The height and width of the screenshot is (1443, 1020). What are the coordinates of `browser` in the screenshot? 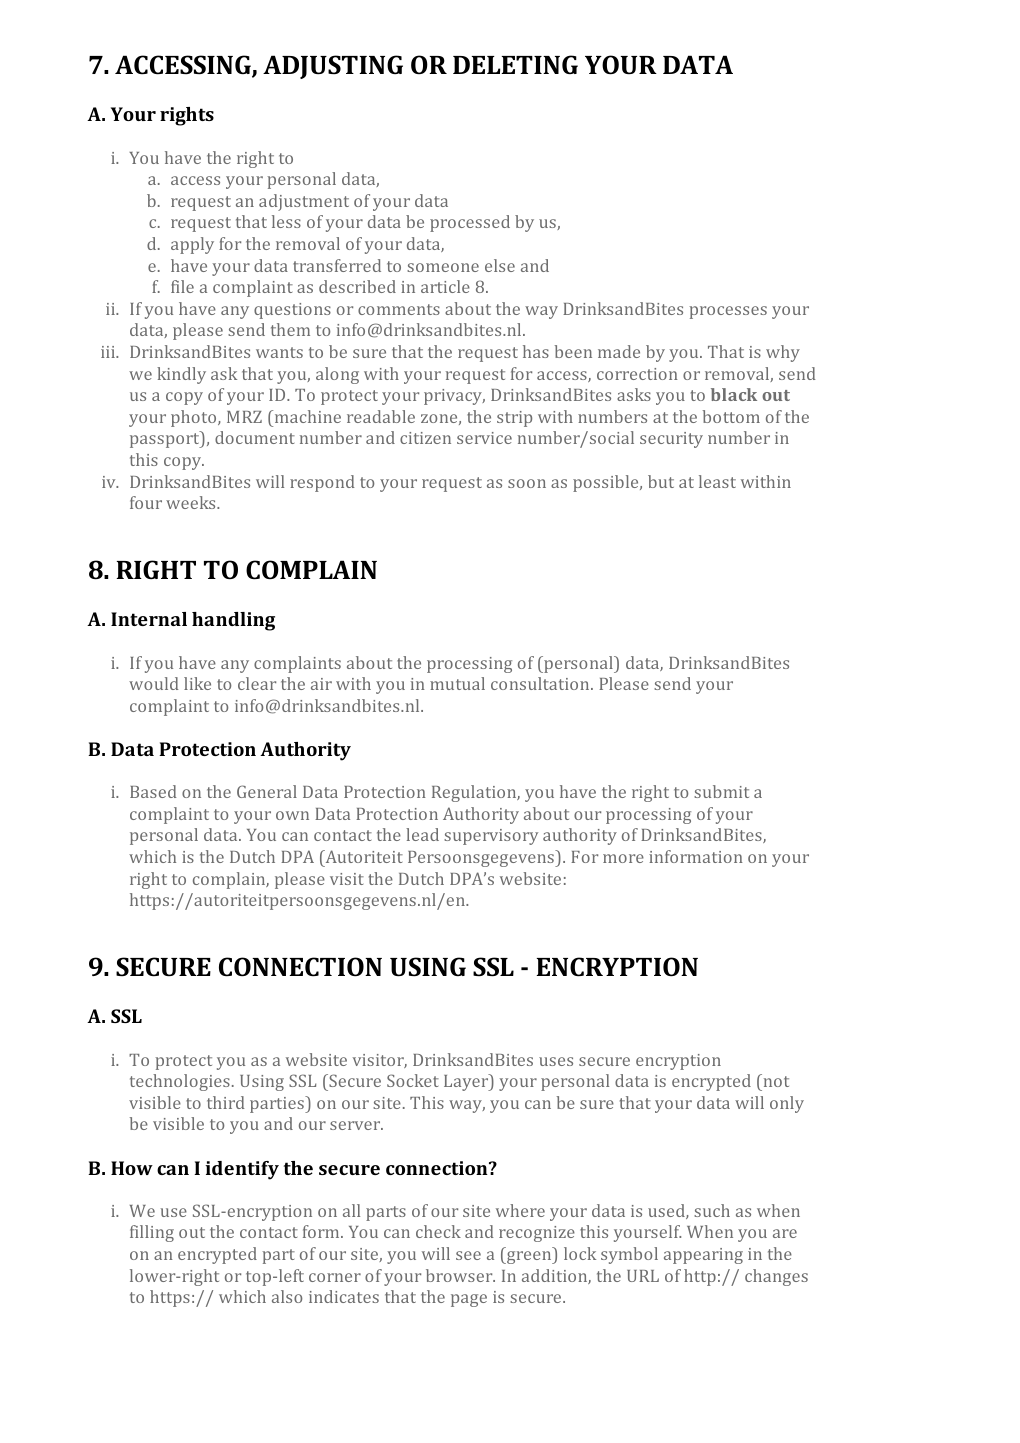 It's located at (460, 1275).
